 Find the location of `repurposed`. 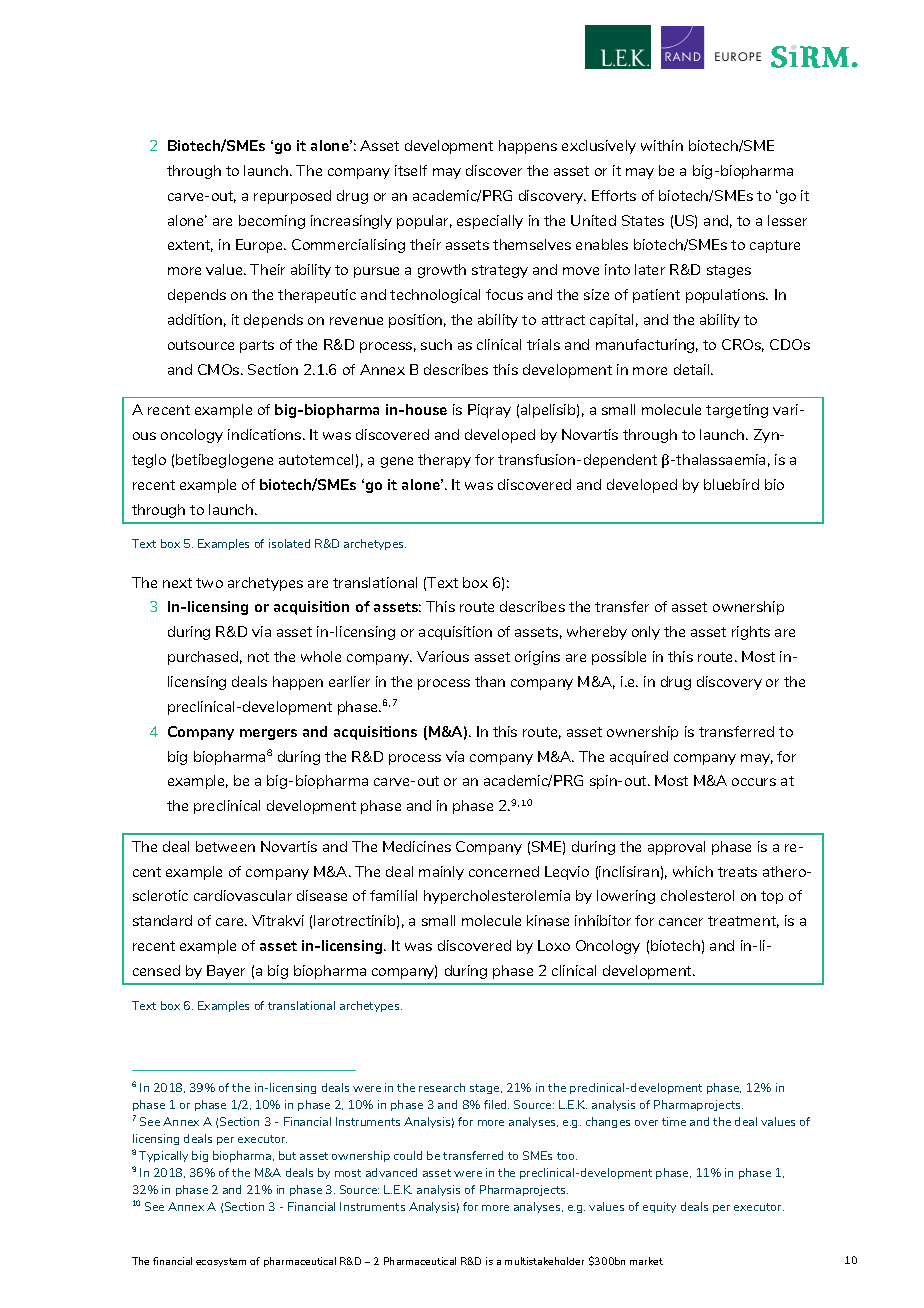

repurposed is located at coordinates (292, 197).
